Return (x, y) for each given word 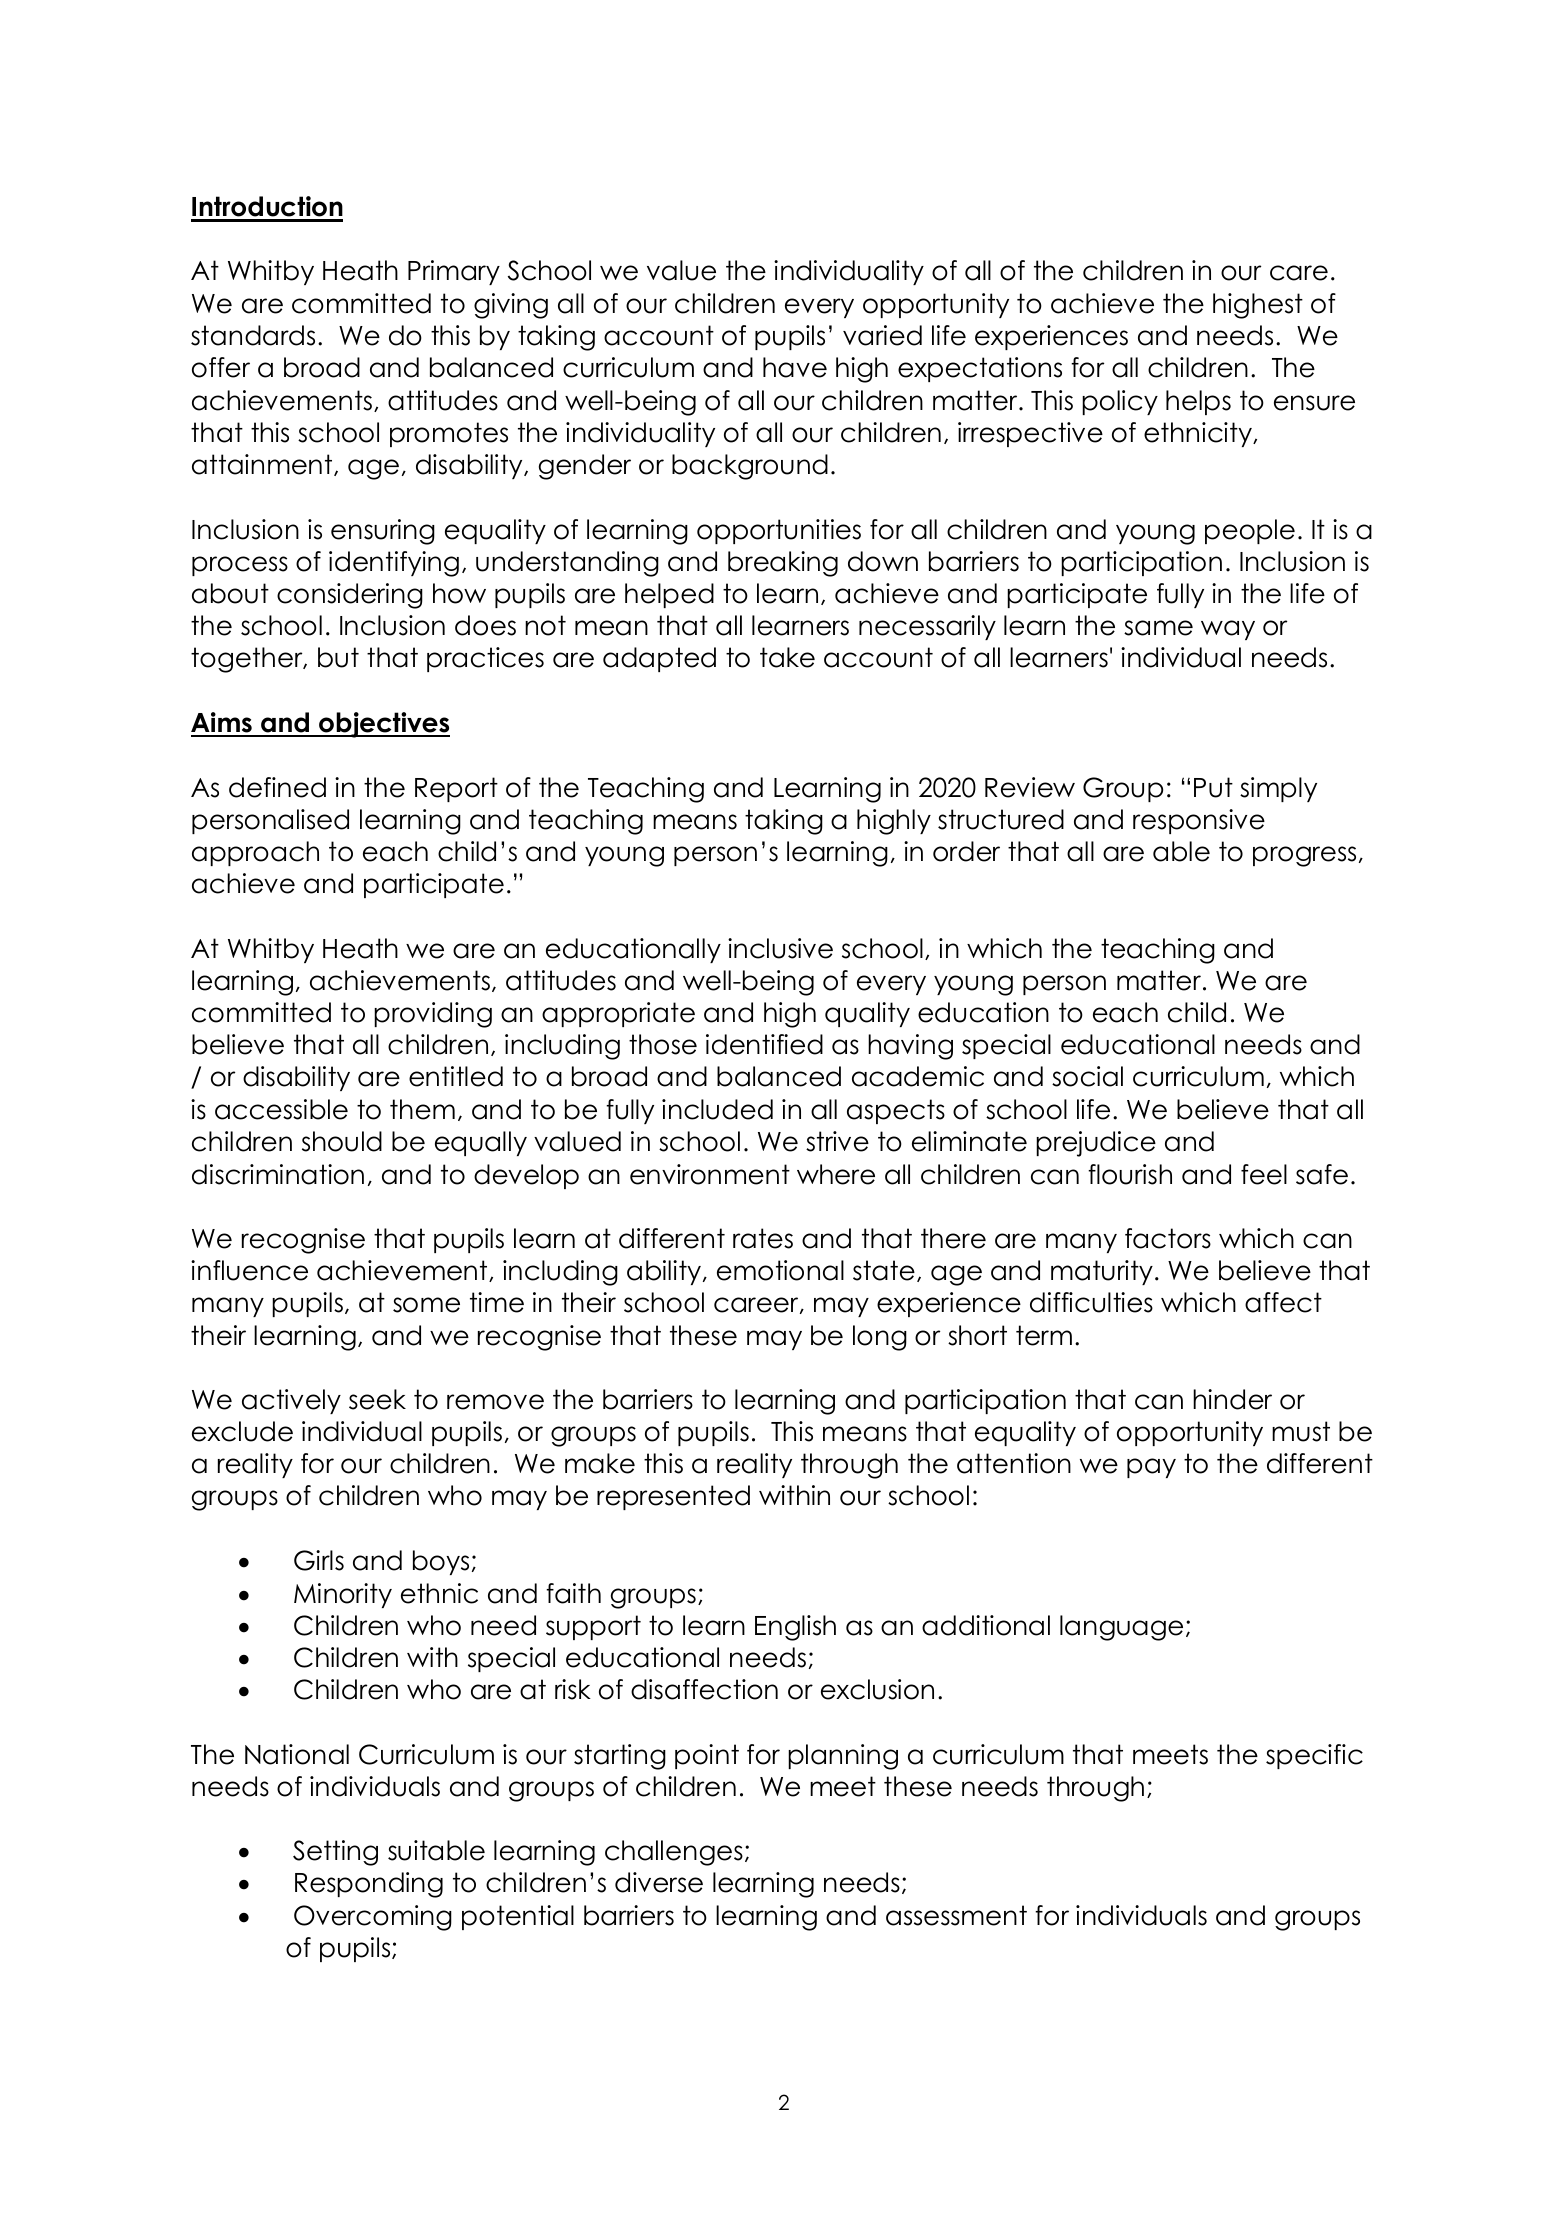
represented (673, 1497)
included (717, 1109)
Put (1213, 787)
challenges (674, 1853)
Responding (369, 1885)
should (342, 1141)
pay (1151, 1468)
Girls (319, 1560)
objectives (383, 725)
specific (1314, 1756)
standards (253, 335)
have (795, 367)
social (1087, 1076)
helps (1198, 402)
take (787, 657)
